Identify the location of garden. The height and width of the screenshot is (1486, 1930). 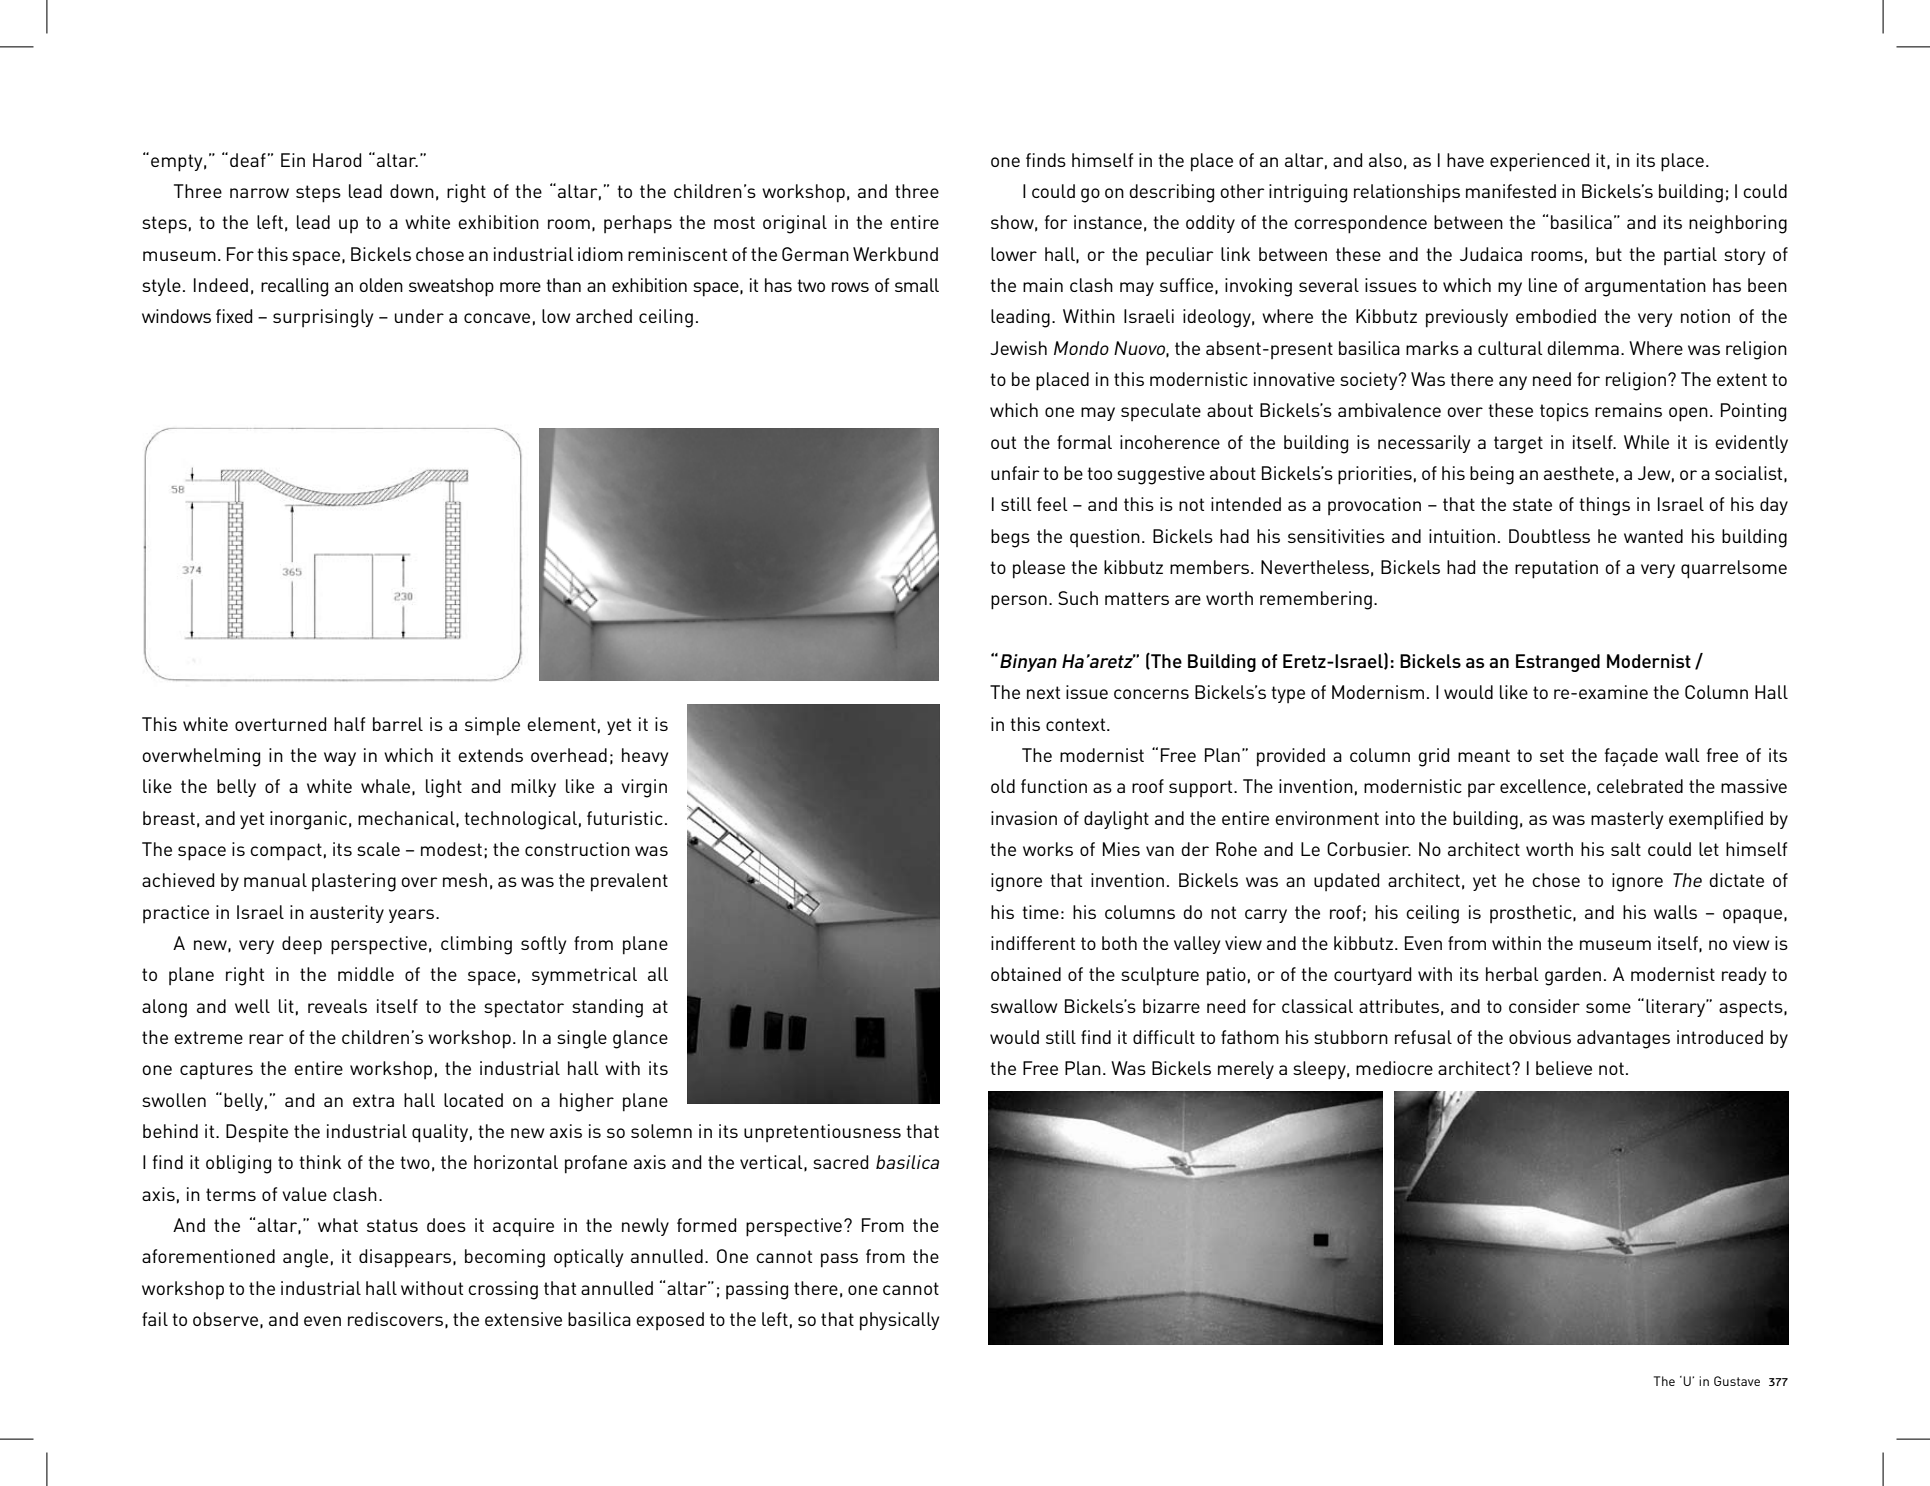
(1573, 976).
